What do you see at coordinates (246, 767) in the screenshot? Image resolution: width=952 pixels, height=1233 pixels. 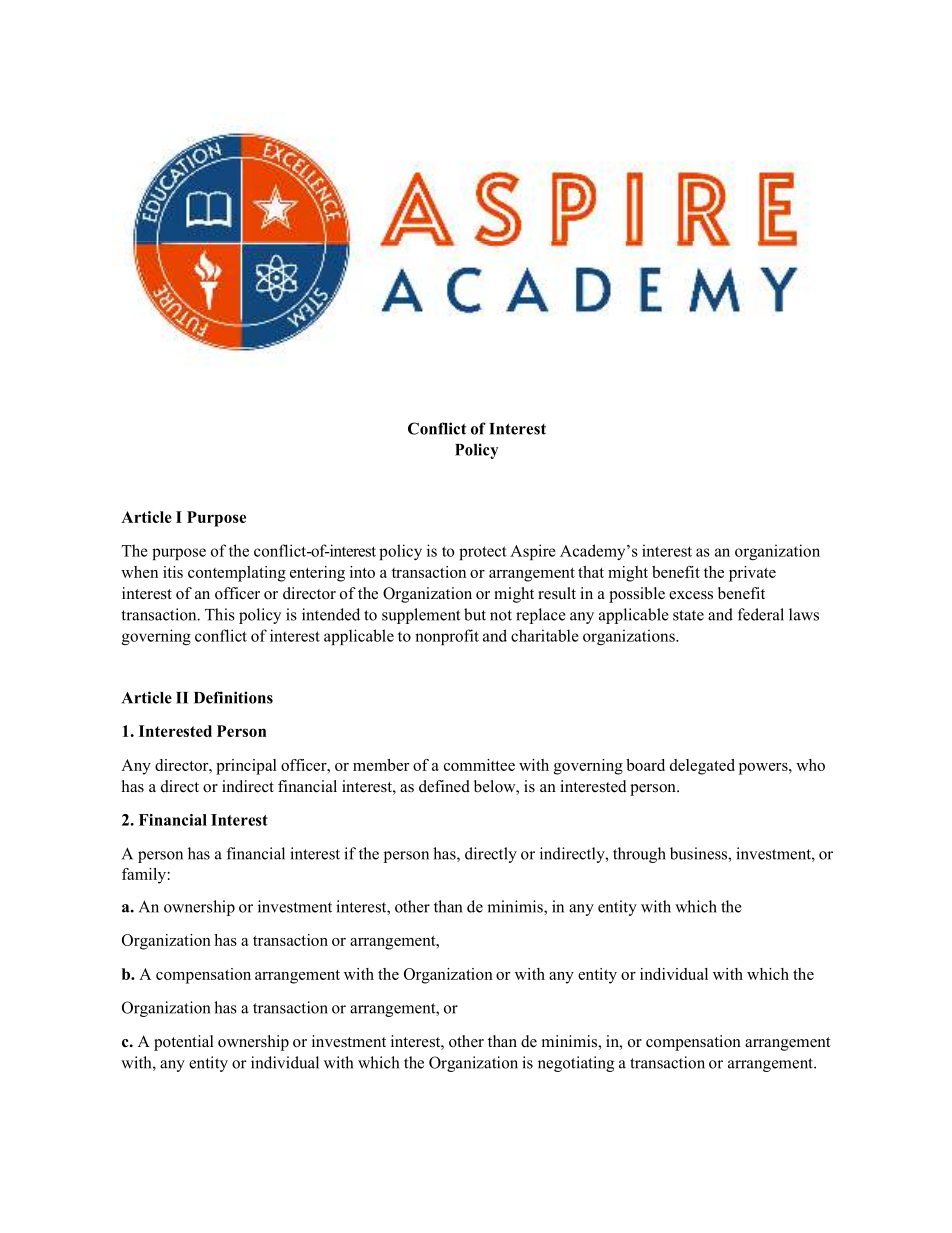 I see `principal` at bounding box center [246, 767].
